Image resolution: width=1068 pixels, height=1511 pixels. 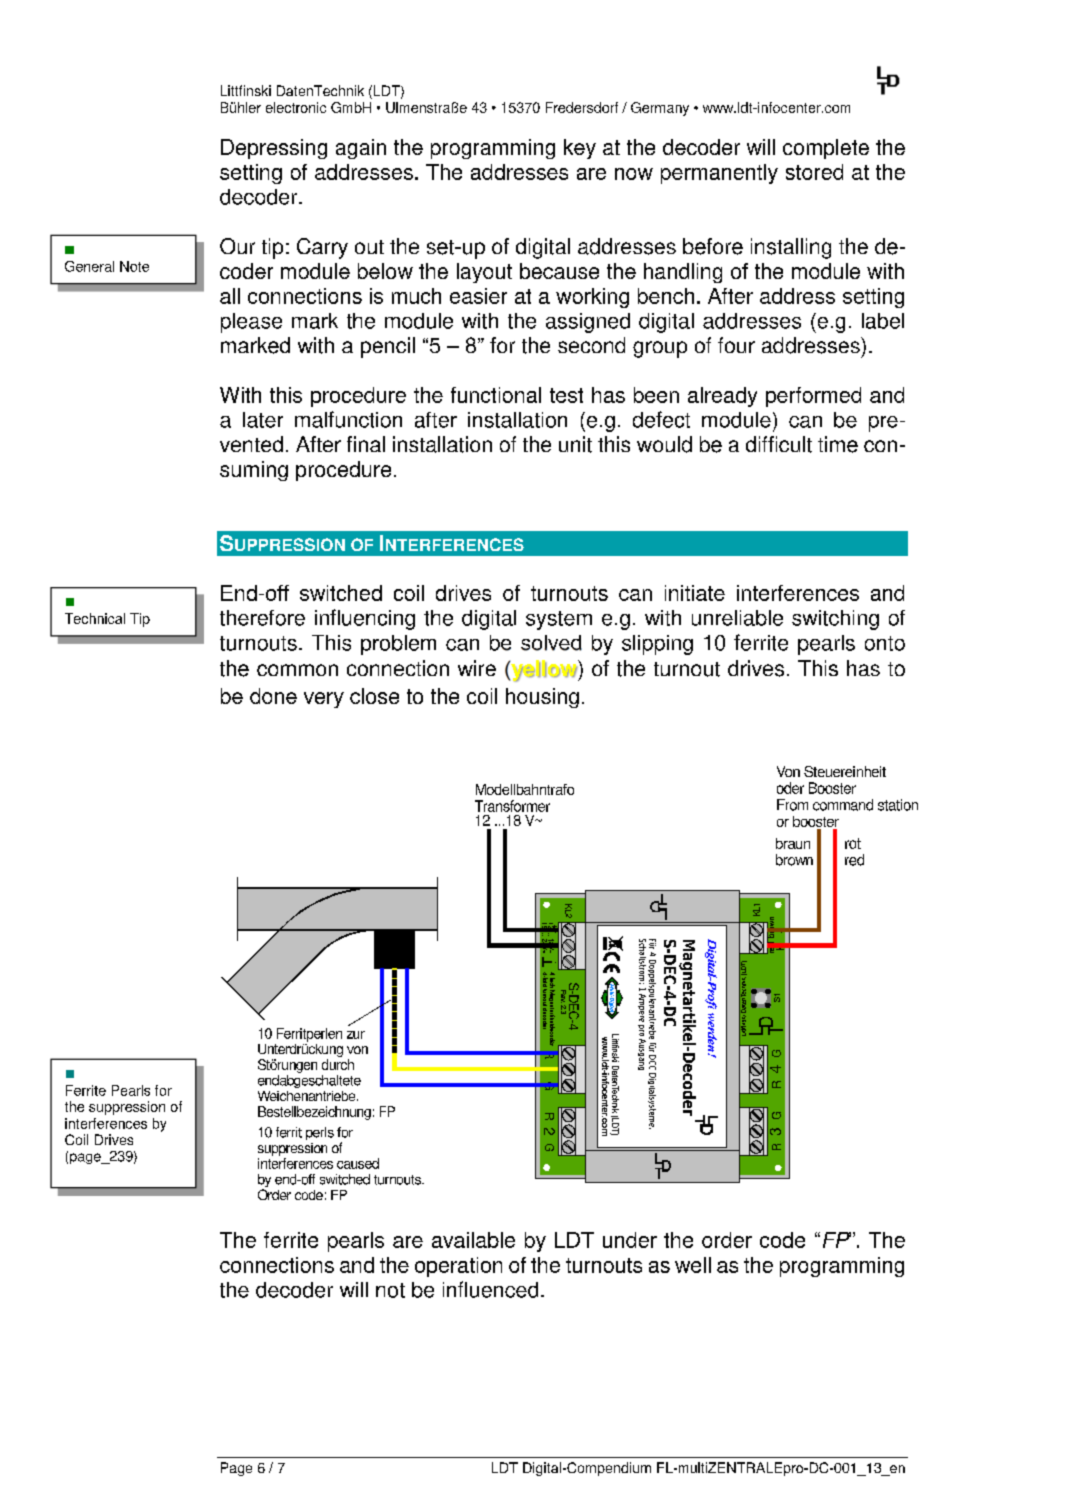 What do you see at coordinates (793, 843) in the image?
I see `braun` at bounding box center [793, 843].
